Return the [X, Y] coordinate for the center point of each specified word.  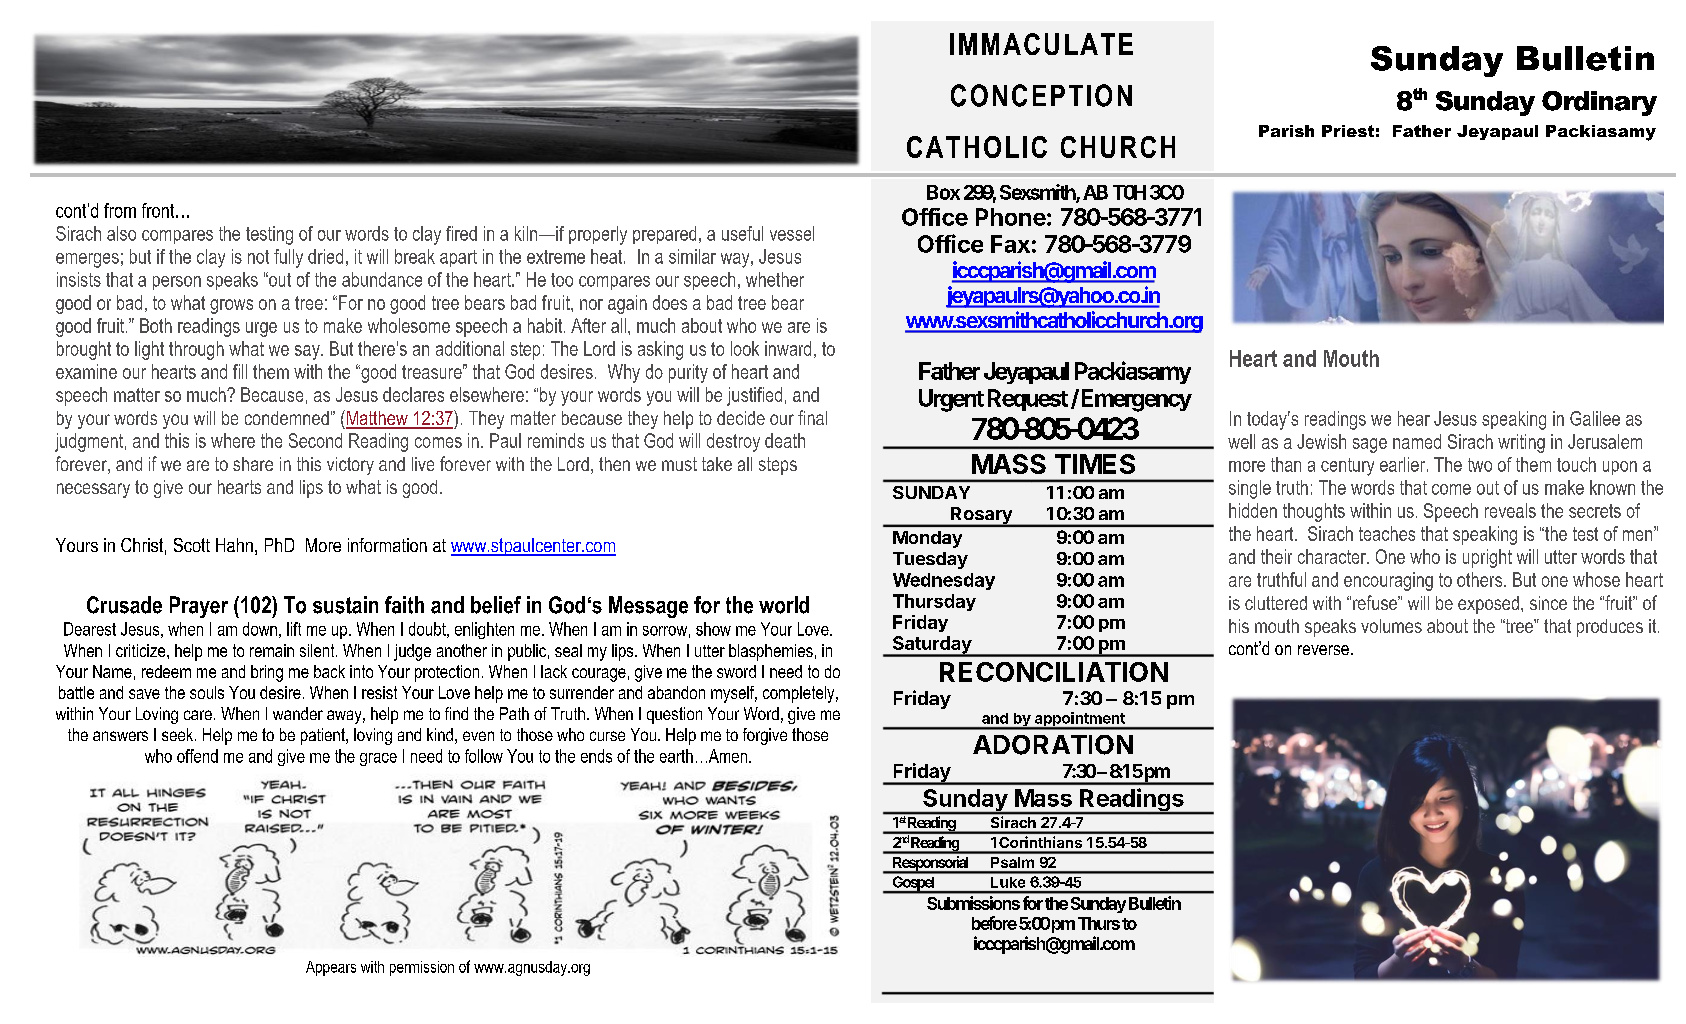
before [994, 923]
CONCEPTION [1041, 95]
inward [788, 348]
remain [272, 650]
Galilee [1595, 418]
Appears [331, 968]
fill [240, 371]
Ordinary [1599, 103]
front [159, 210]
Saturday [932, 646]
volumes [1391, 626]
